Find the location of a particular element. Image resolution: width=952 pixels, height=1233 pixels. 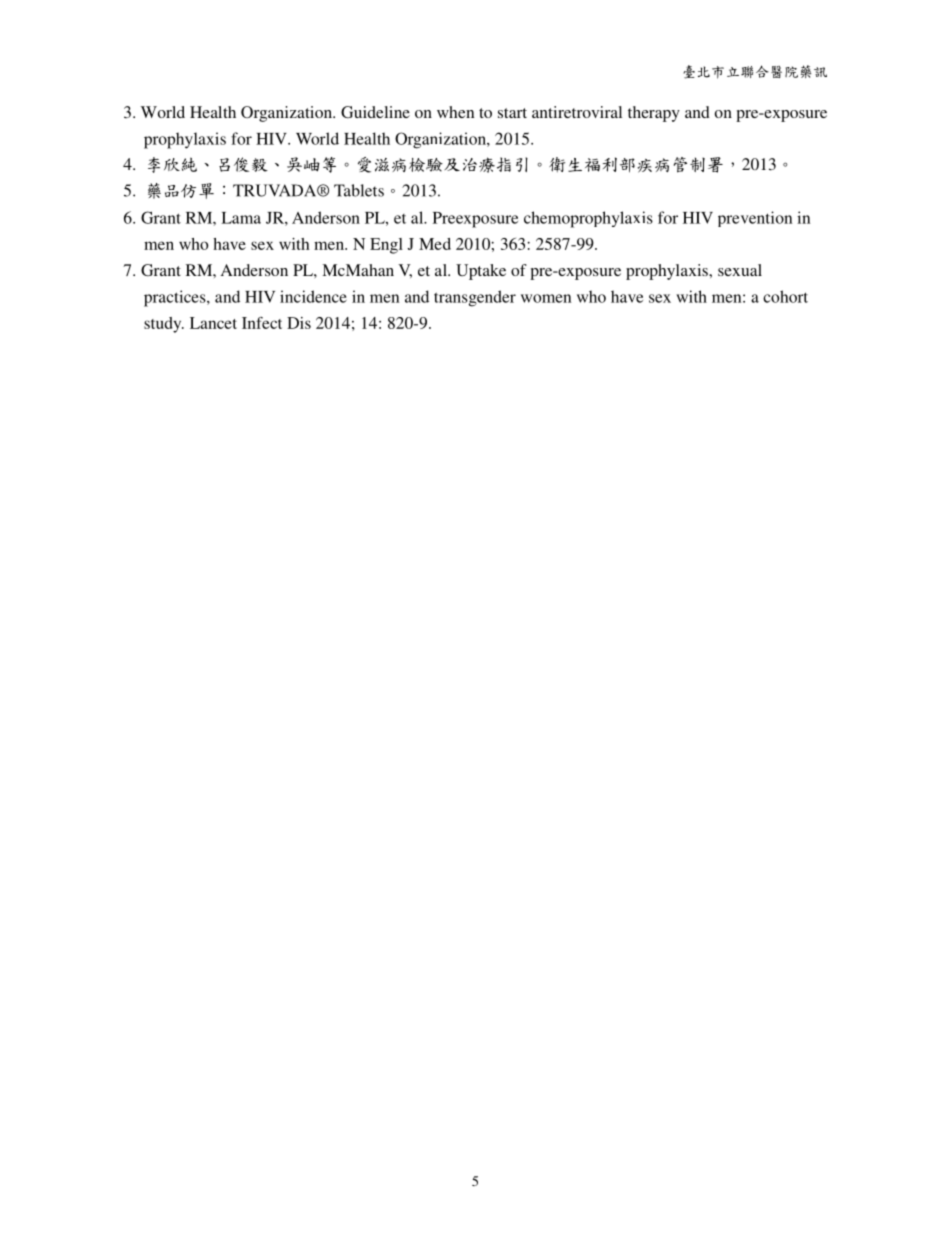

Infect is located at coordinates (262, 323).
